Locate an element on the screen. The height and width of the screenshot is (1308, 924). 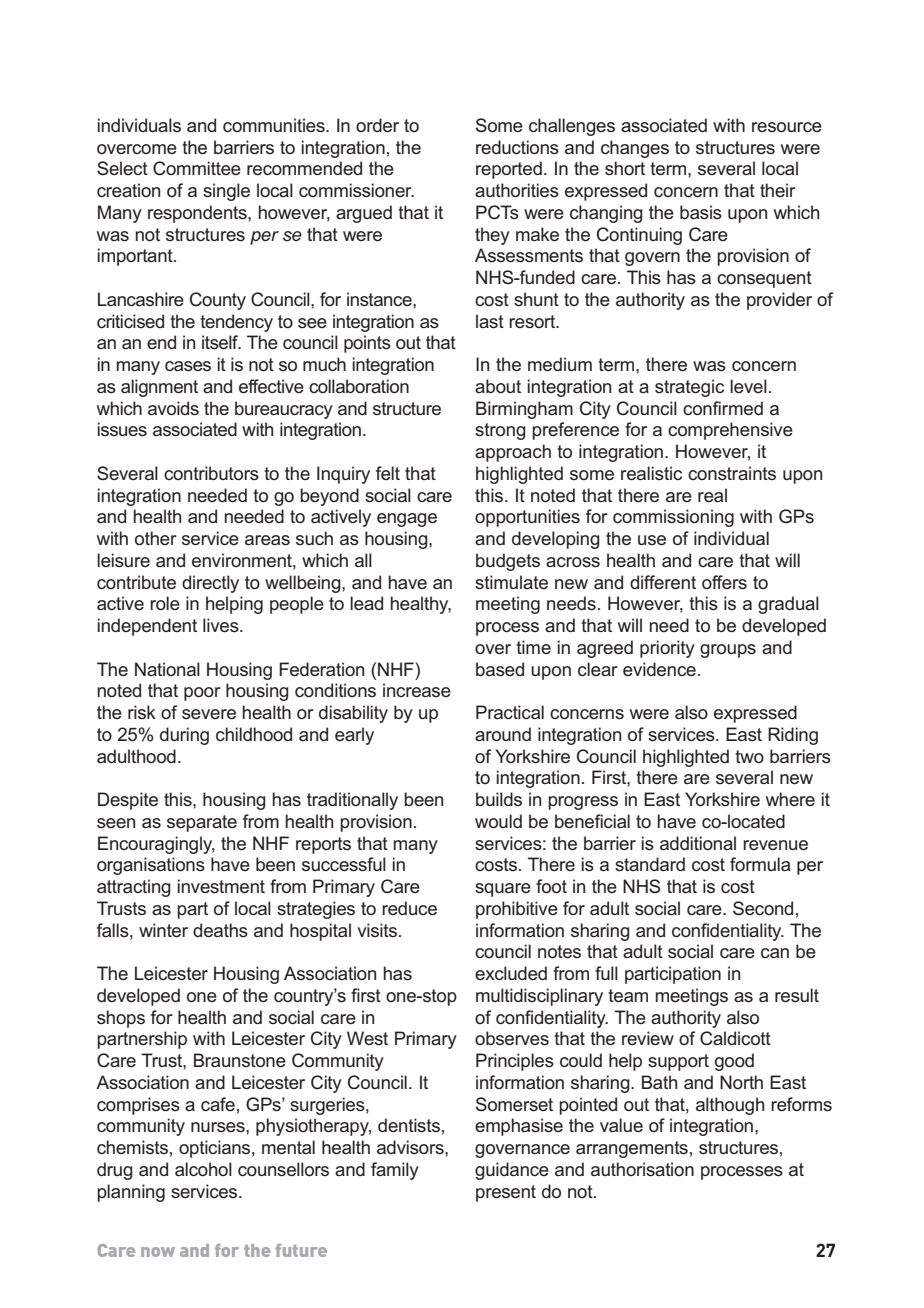
basis is located at coordinates (701, 212).
